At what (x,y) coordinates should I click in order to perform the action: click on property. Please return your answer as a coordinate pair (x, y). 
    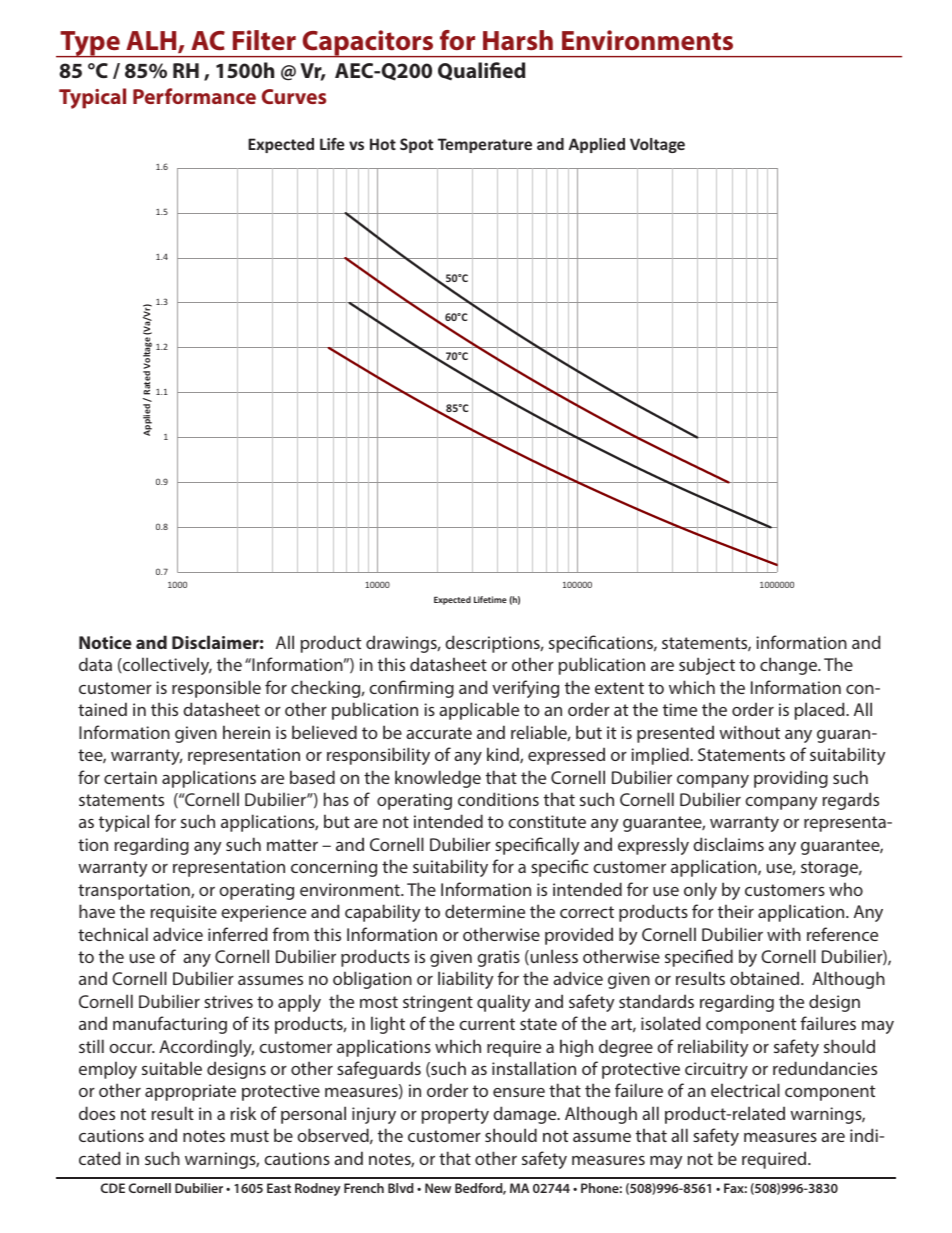
    Looking at the image, I should click on (455, 1116).
